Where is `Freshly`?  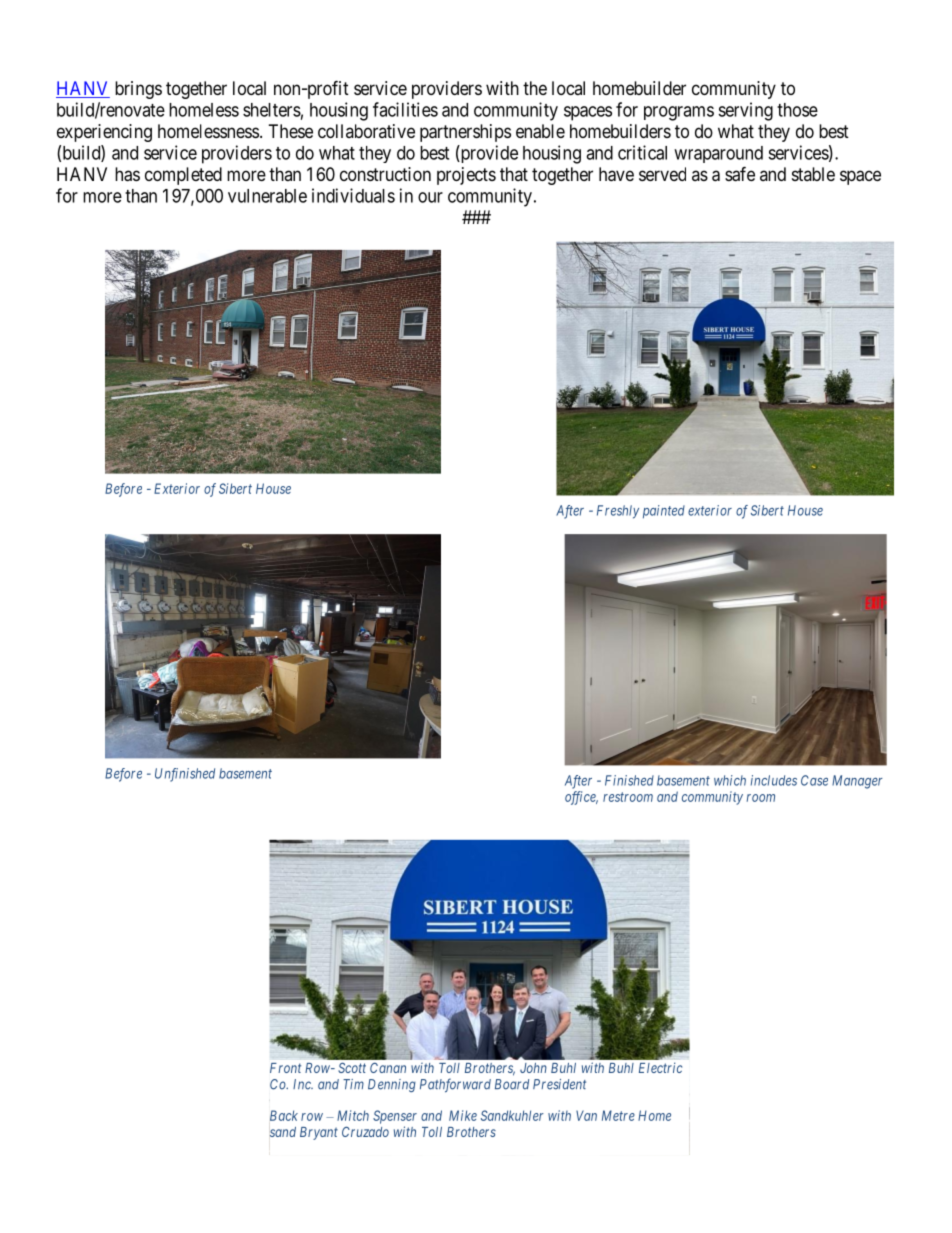
Freshly is located at coordinates (618, 512).
